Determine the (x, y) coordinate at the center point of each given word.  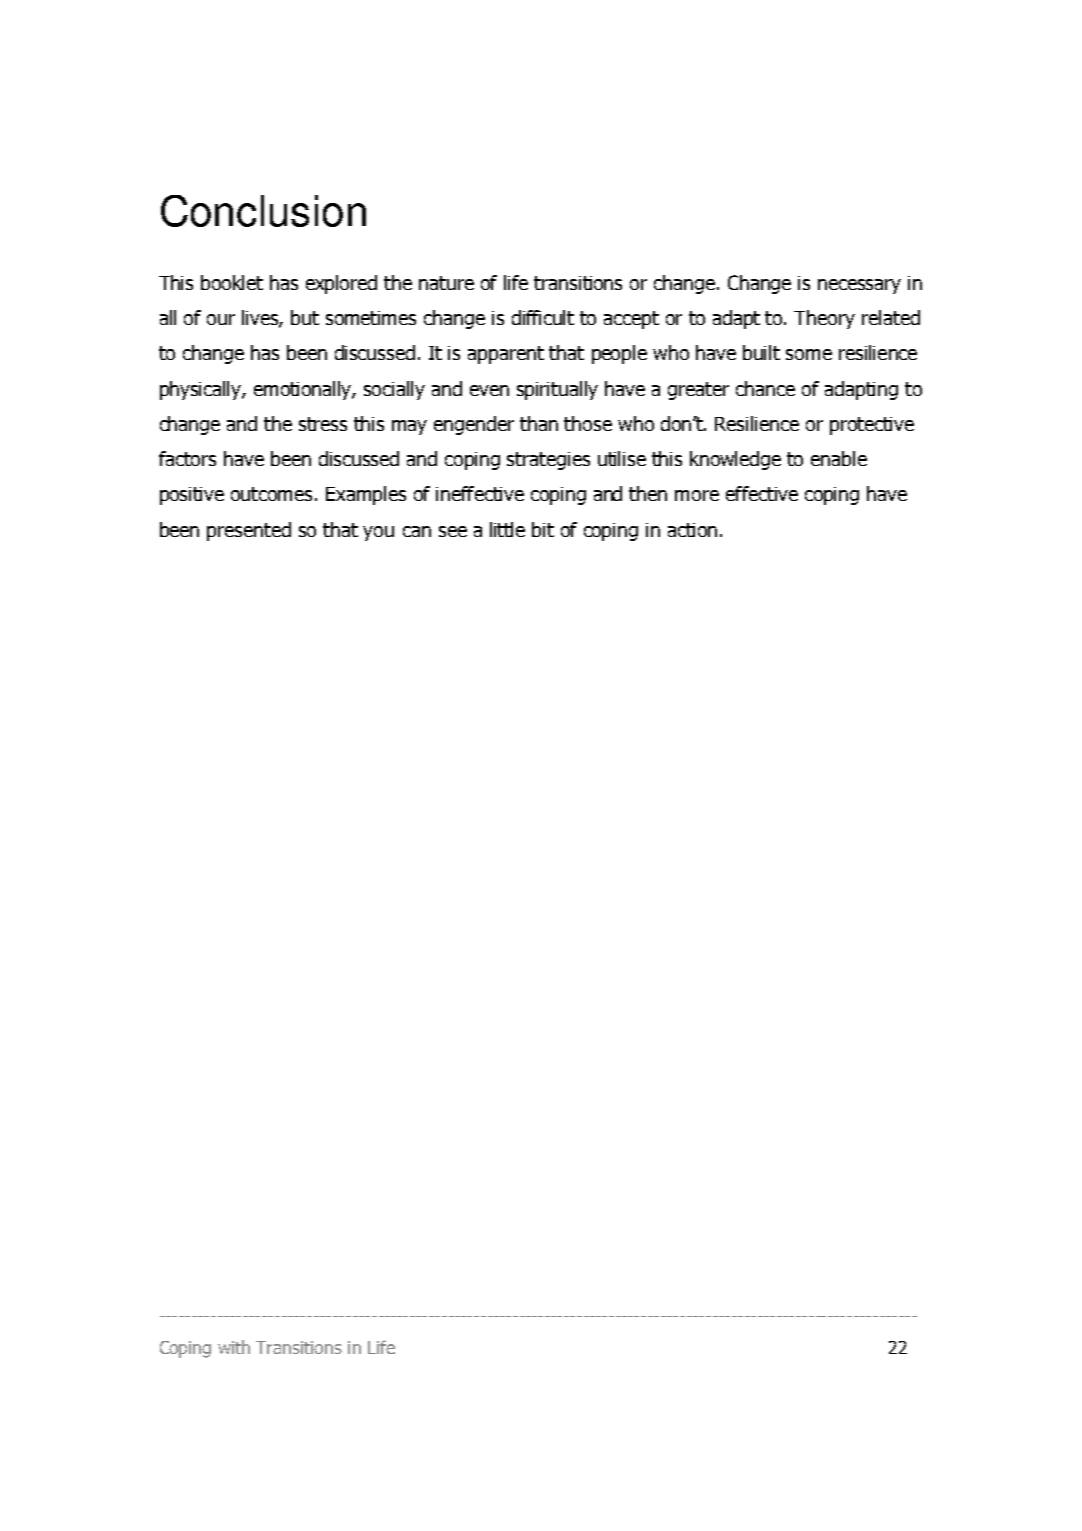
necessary (859, 286)
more (697, 495)
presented (249, 531)
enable (839, 458)
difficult (543, 317)
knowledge (735, 460)
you (378, 533)
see (453, 531)
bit (543, 529)
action (692, 530)
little (507, 529)
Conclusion (263, 211)
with (234, 1347)
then (648, 493)
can (417, 531)
